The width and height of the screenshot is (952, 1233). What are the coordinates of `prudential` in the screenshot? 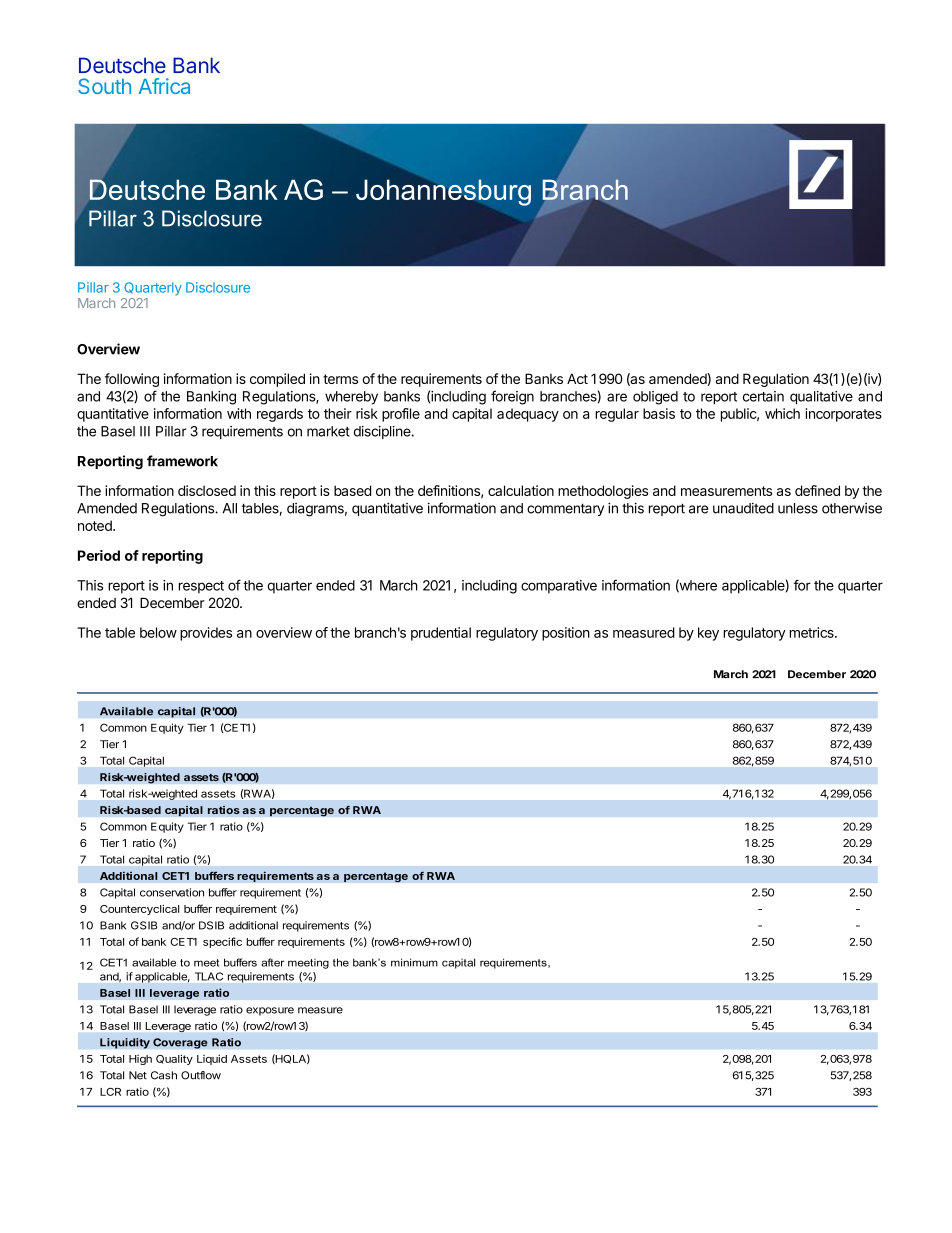 It's located at (441, 634).
